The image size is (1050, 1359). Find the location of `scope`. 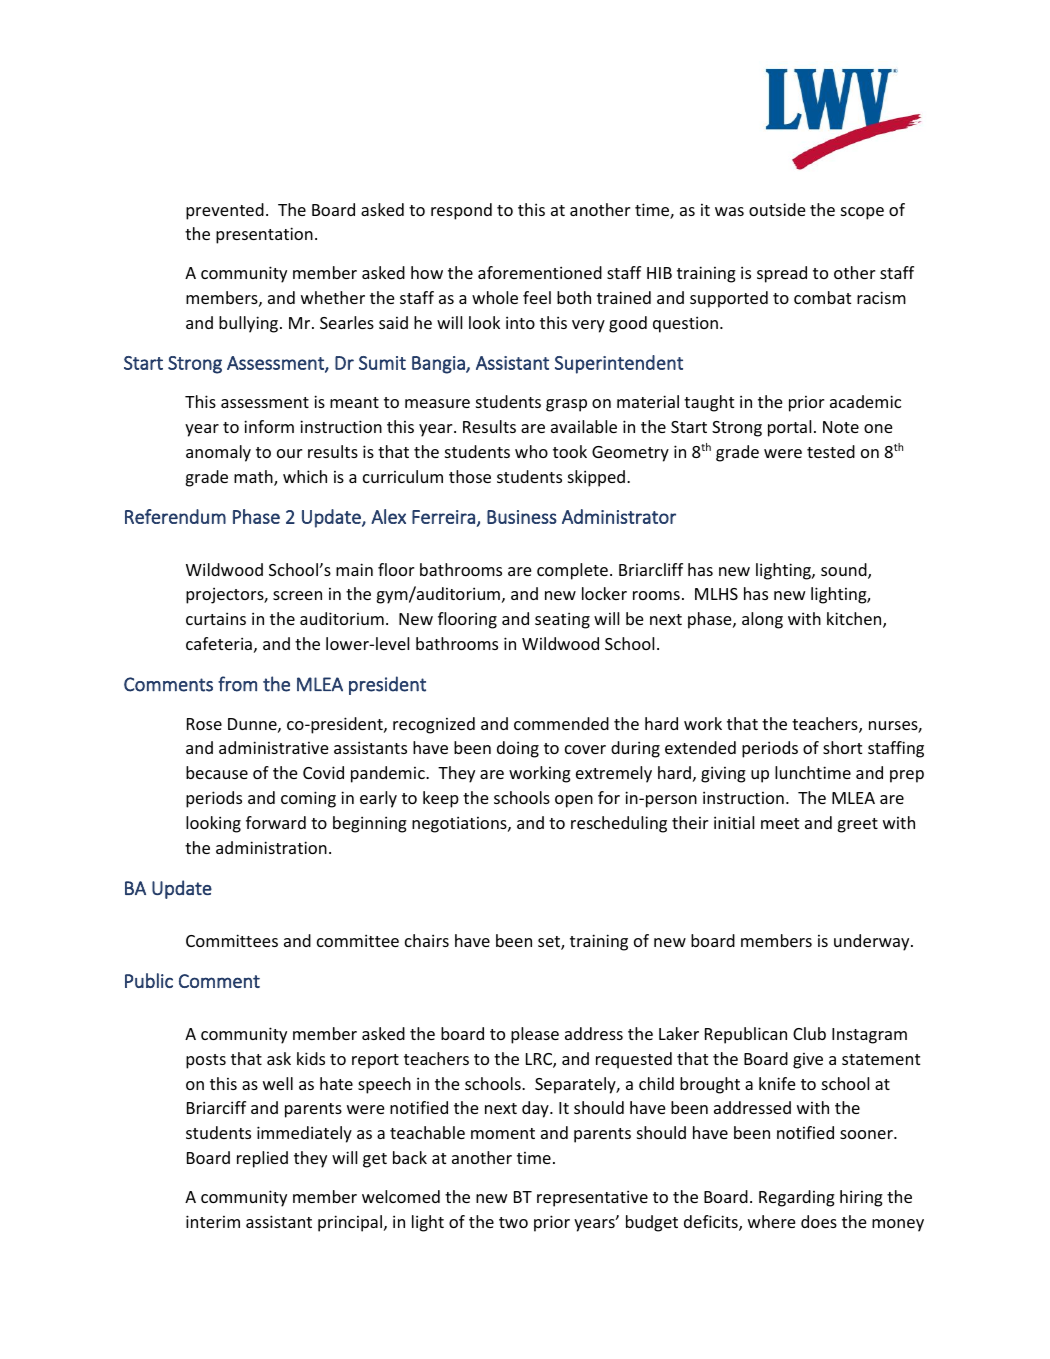

scope is located at coordinates (862, 213).
